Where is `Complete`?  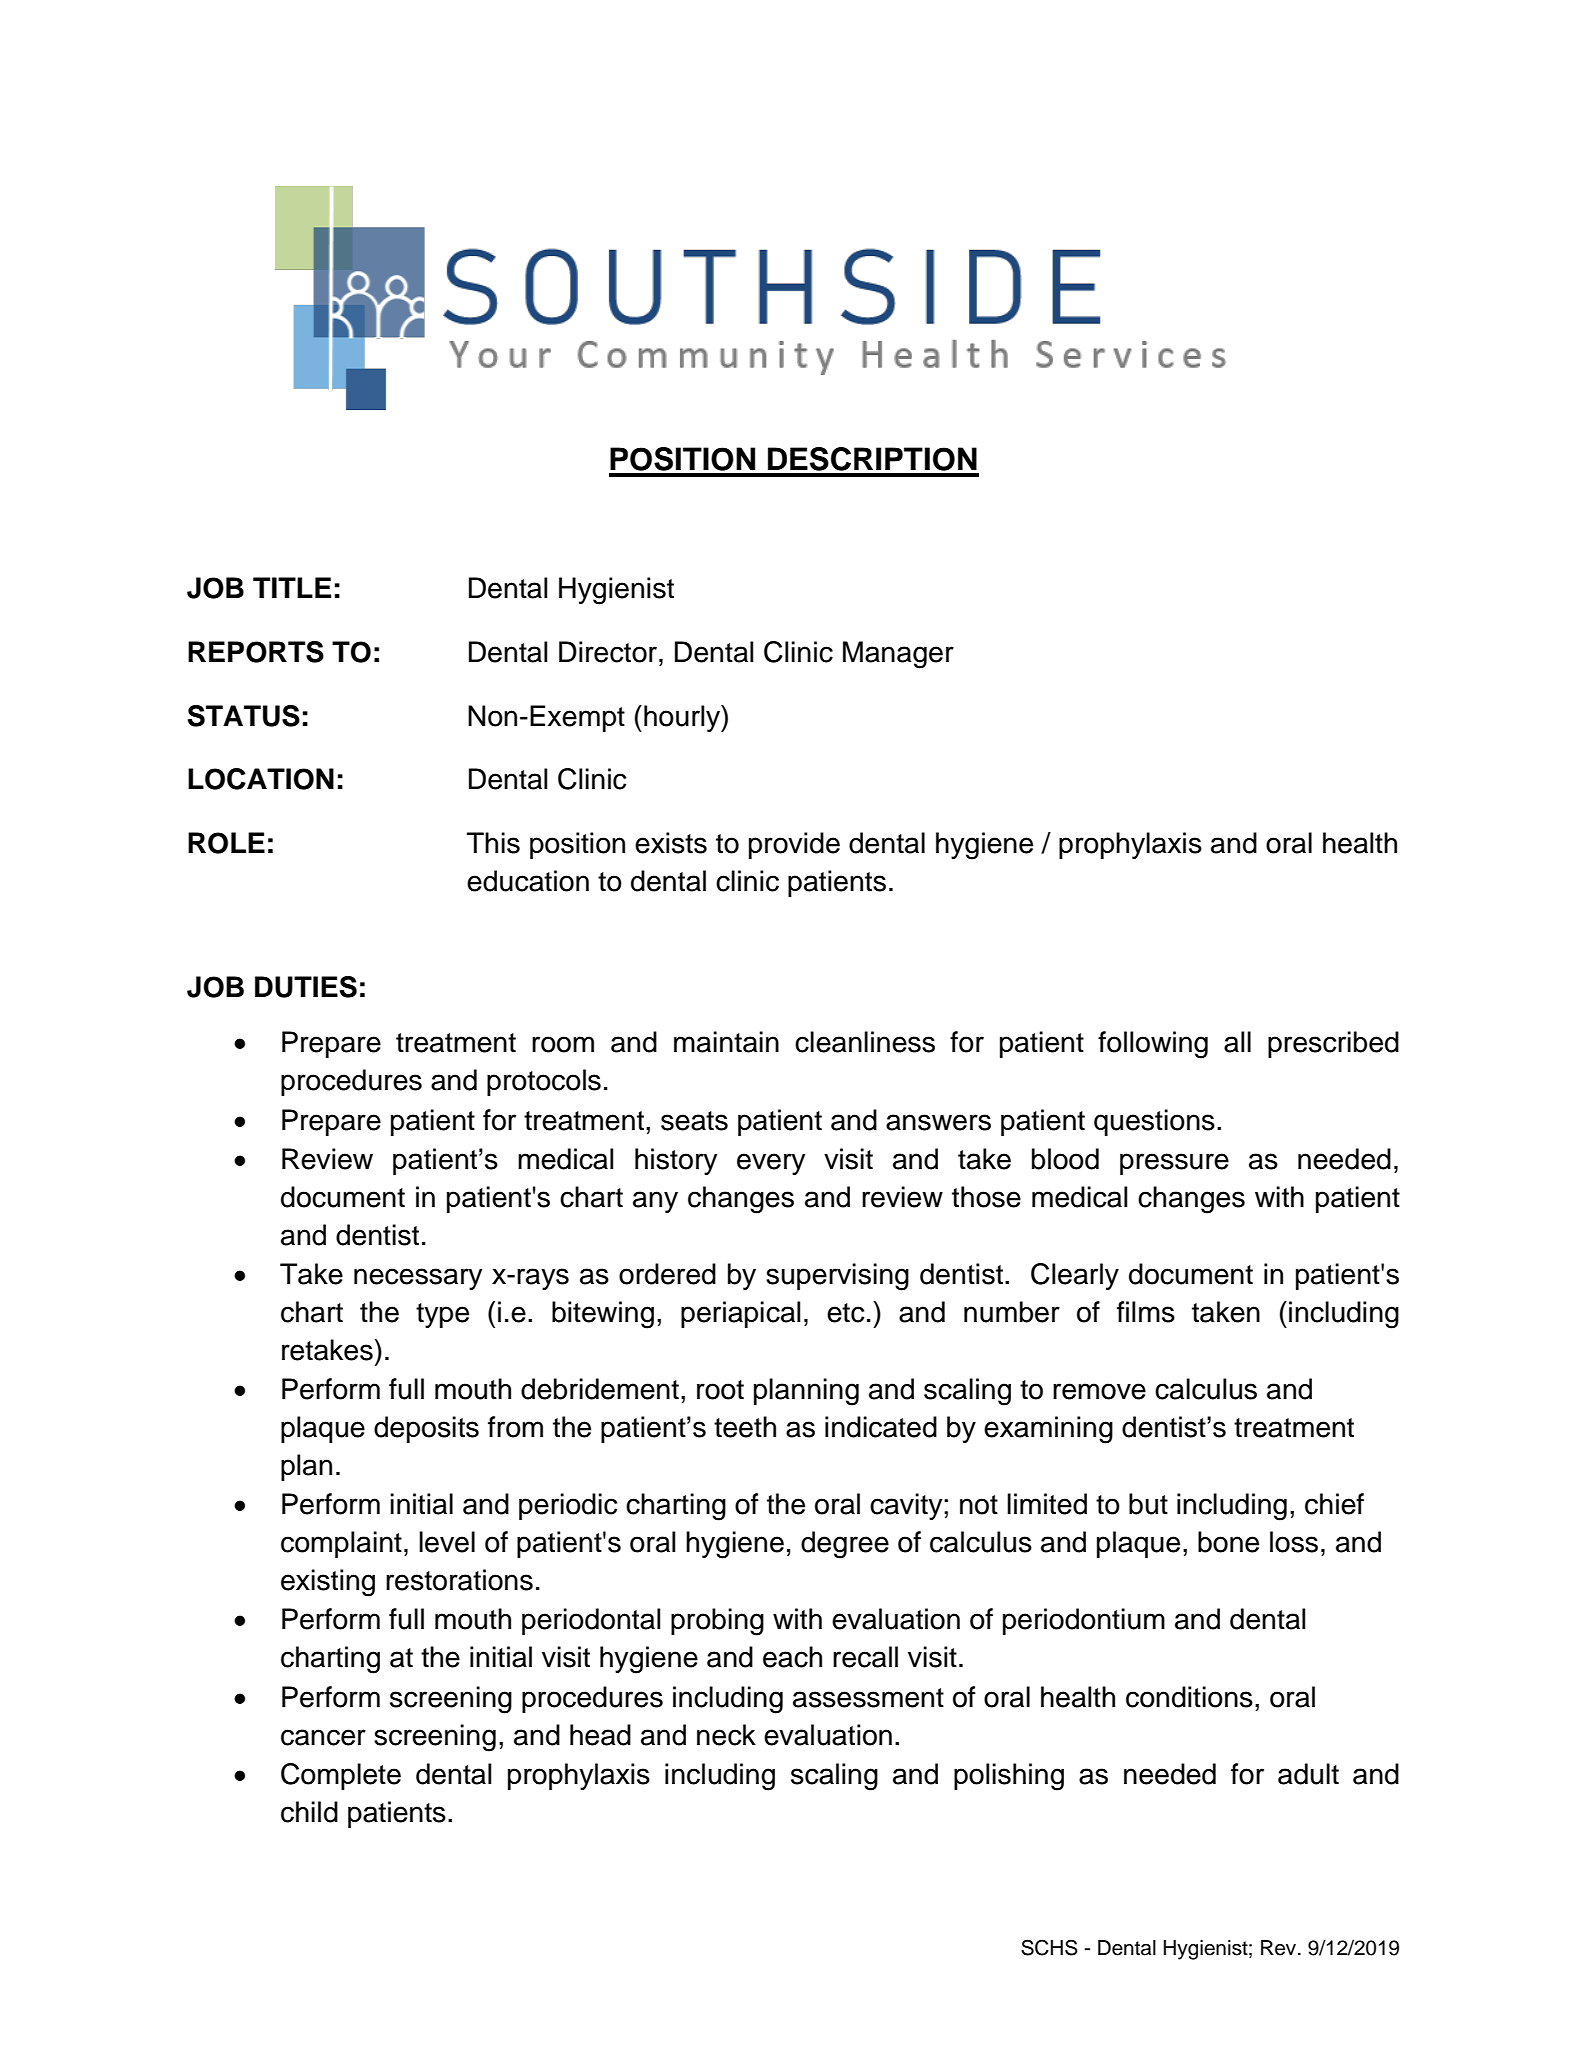
Complete is located at coordinates (341, 1776).
